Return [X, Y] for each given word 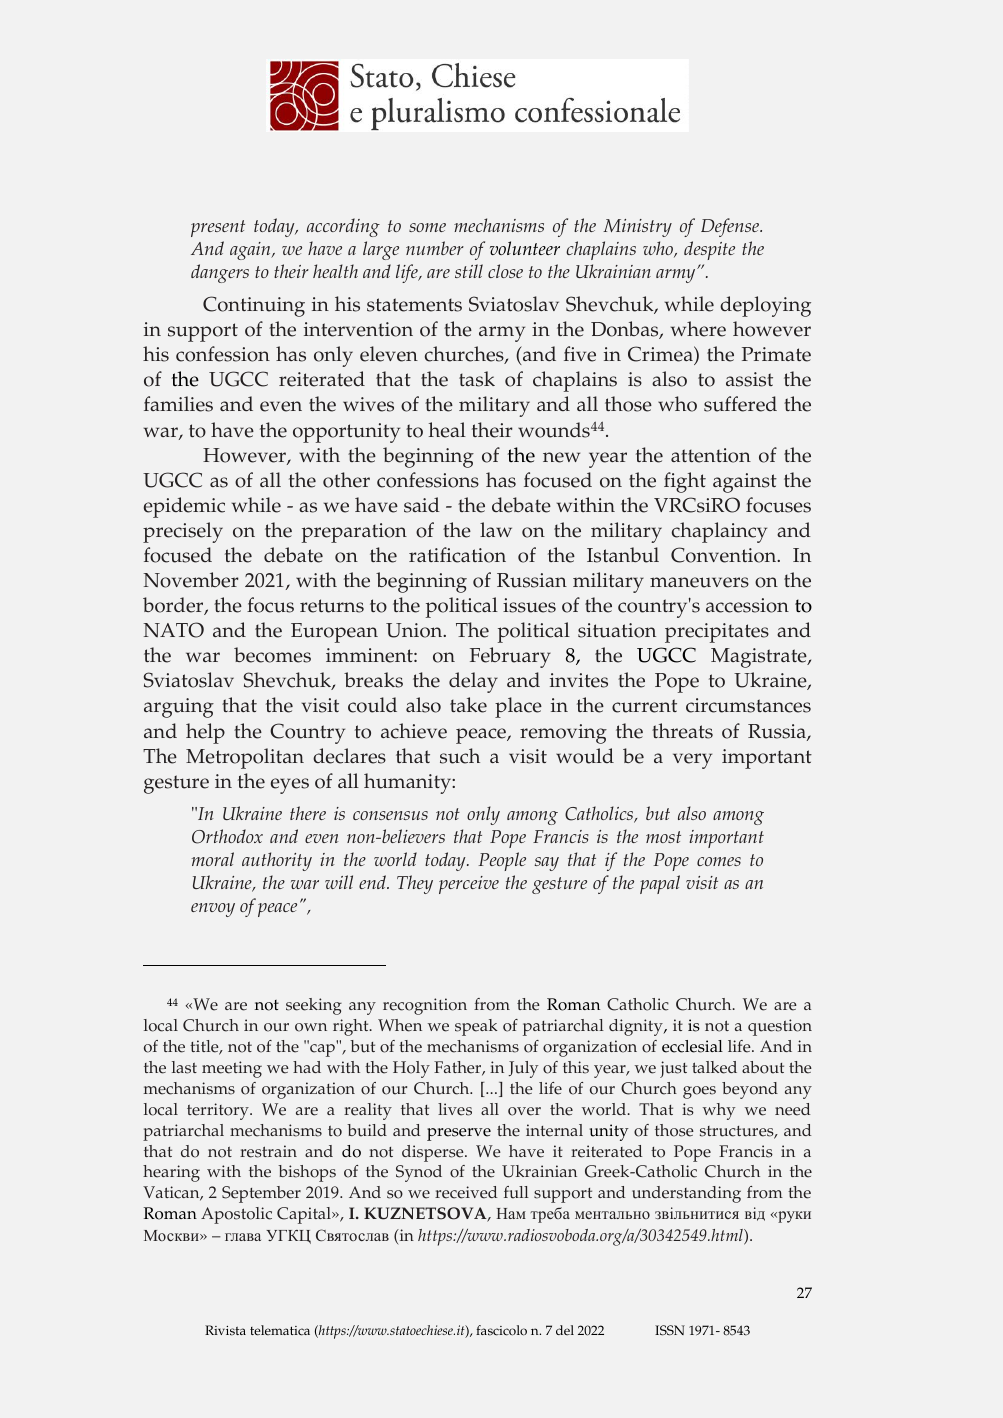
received [466, 1192]
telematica [280, 1330]
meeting [232, 1069]
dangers [220, 273]
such [460, 756]
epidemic [184, 507]
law [496, 529]
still [469, 271]
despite [709, 250]
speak [476, 1027]
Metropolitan [245, 758]
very [692, 761]
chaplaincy [719, 532]
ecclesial [692, 1046]
